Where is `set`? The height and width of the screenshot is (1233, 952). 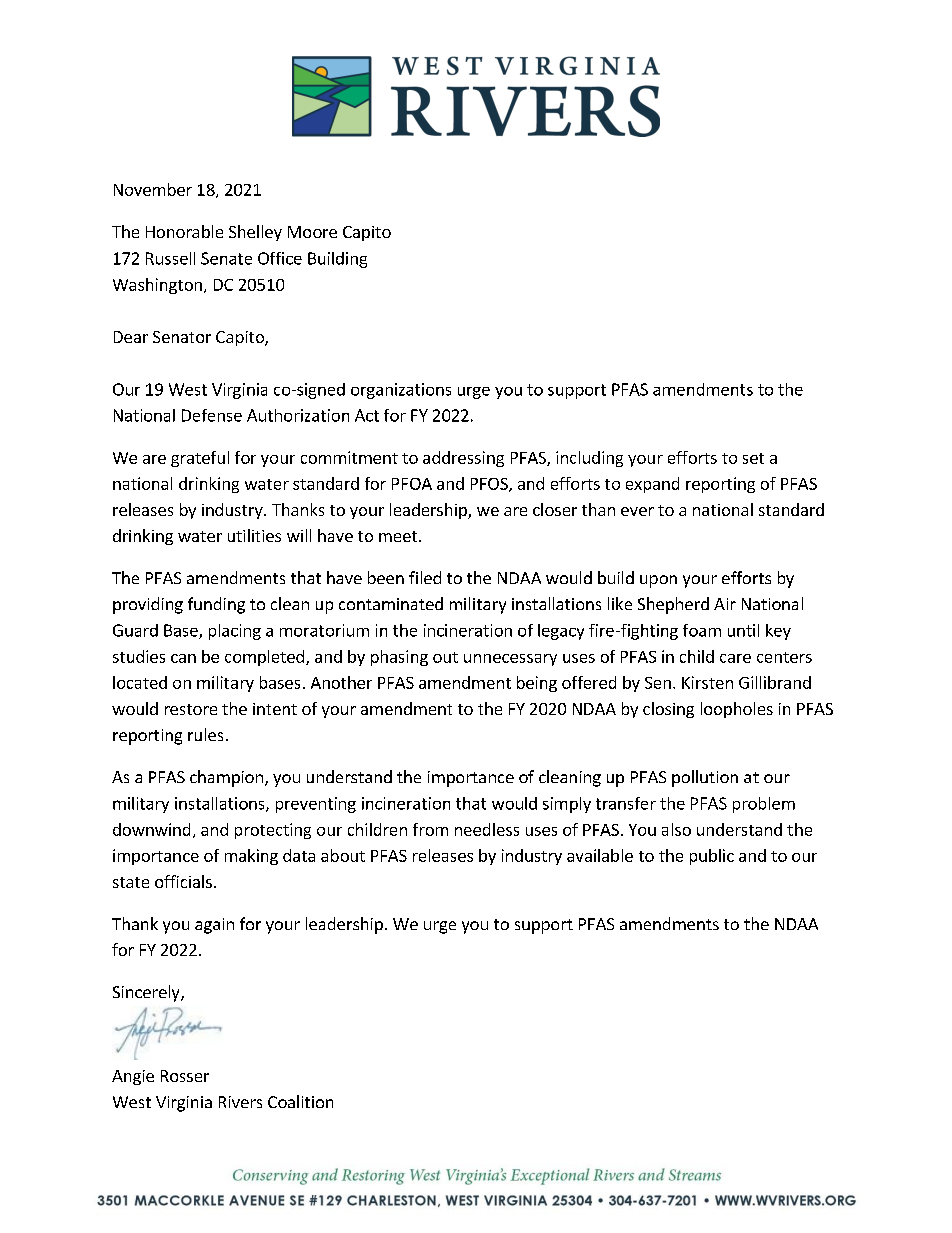
set is located at coordinates (753, 458).
